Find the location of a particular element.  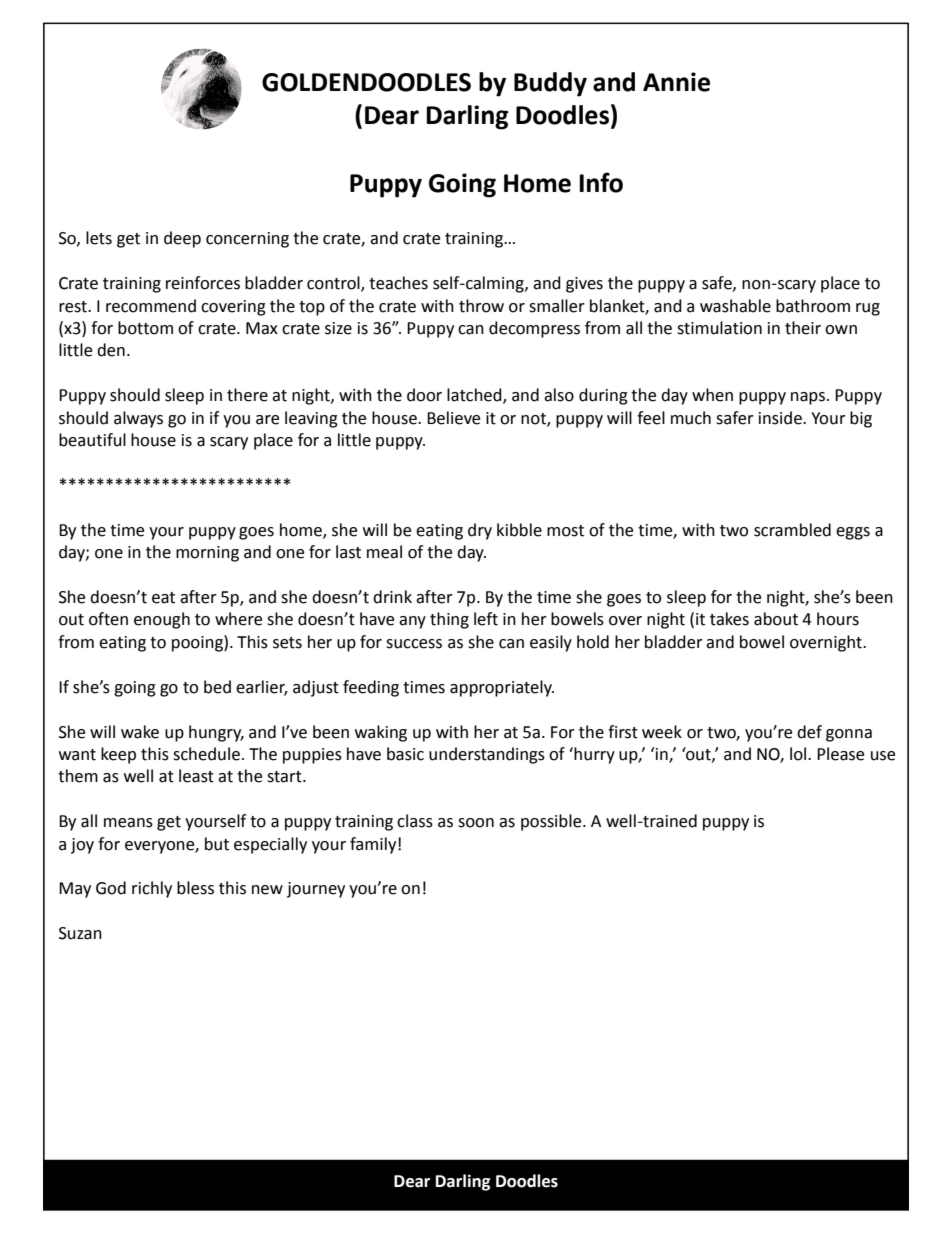

dry is located at coordinates (480, 531).
